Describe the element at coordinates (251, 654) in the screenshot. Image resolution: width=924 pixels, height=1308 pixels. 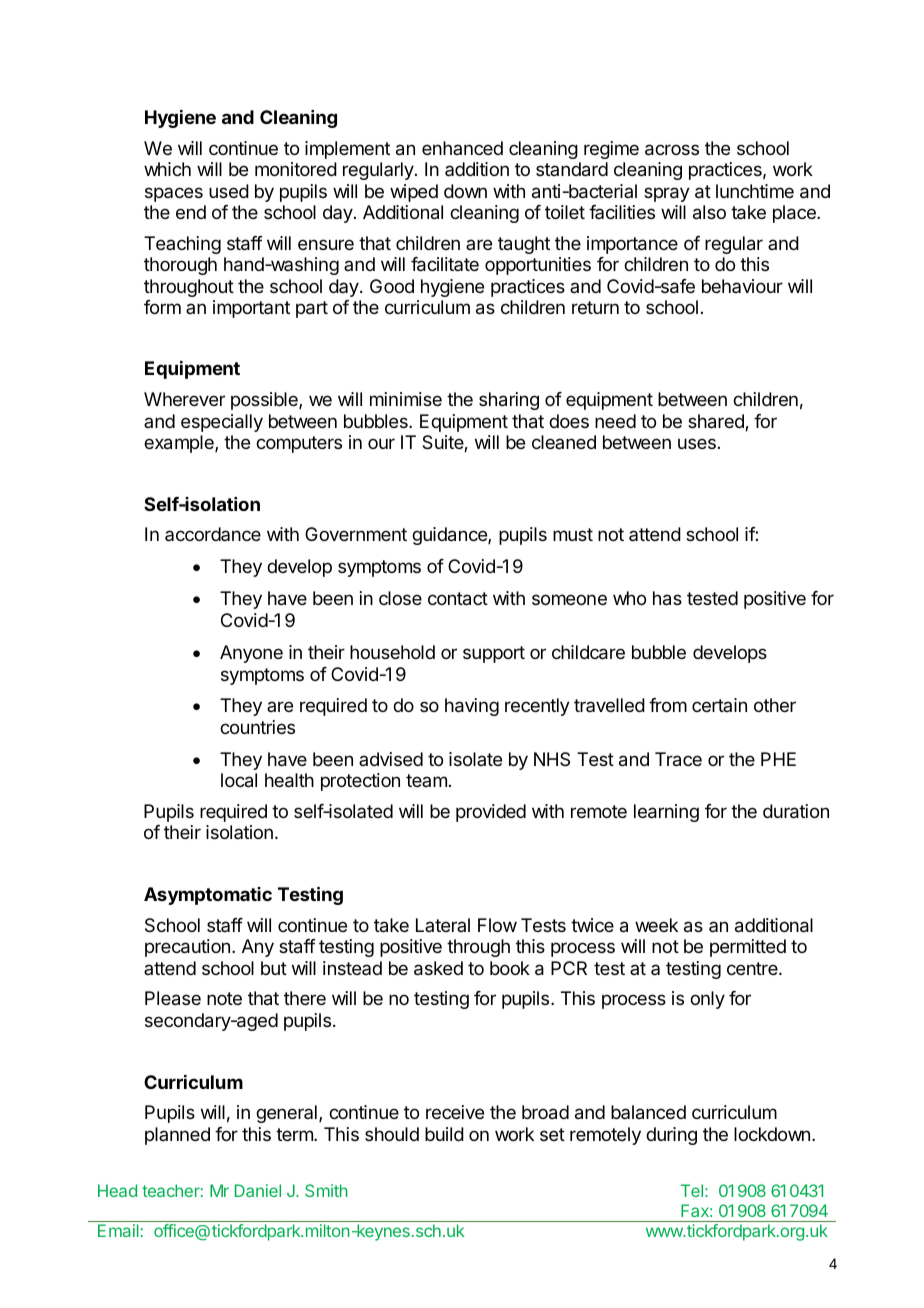
I see `Anyone` at that location.
